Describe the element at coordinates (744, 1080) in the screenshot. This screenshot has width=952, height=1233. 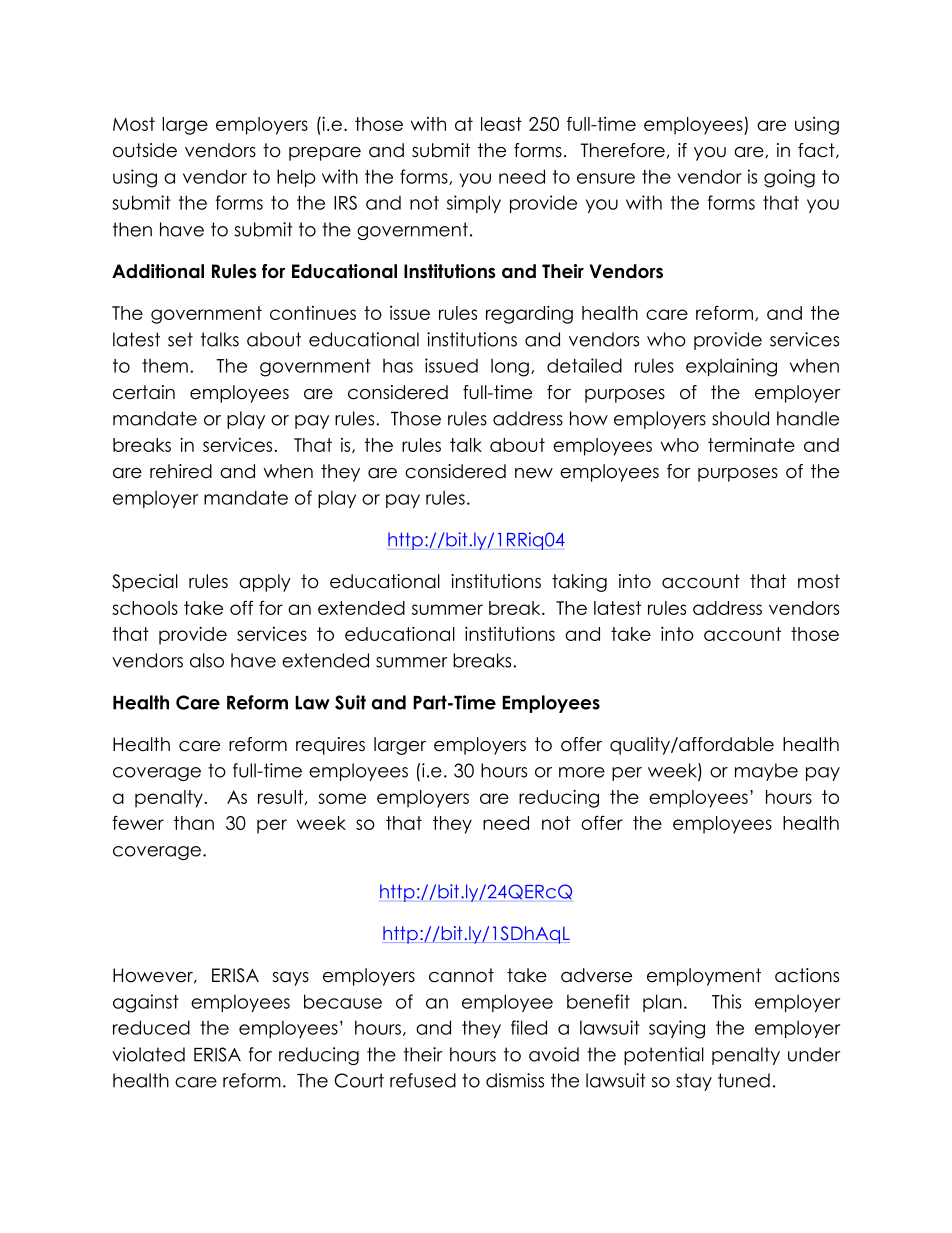
I see `tuned` at that location.
